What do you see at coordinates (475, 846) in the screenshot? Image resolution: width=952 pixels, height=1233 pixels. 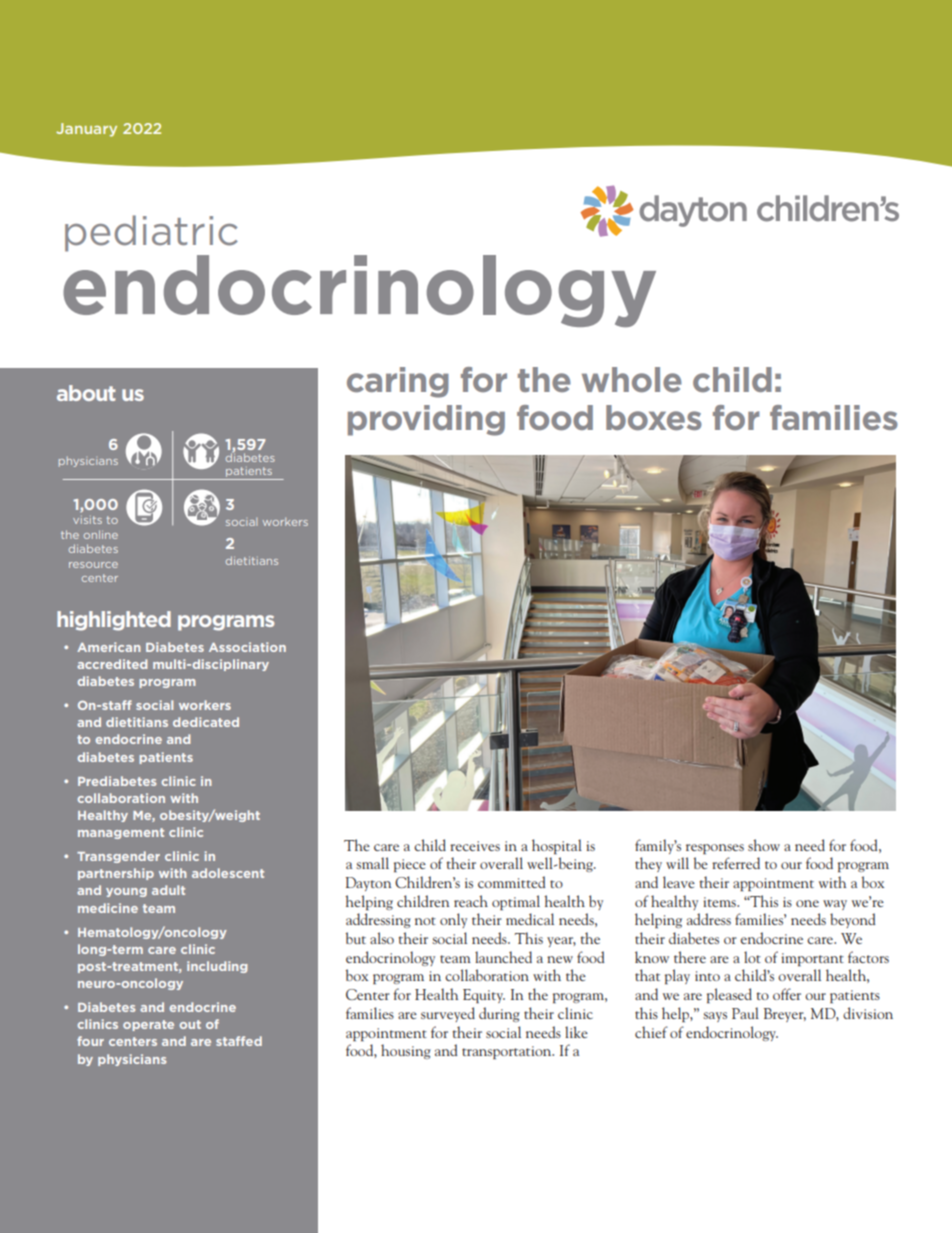 I see `receives` at bounding box center [475, 846].
